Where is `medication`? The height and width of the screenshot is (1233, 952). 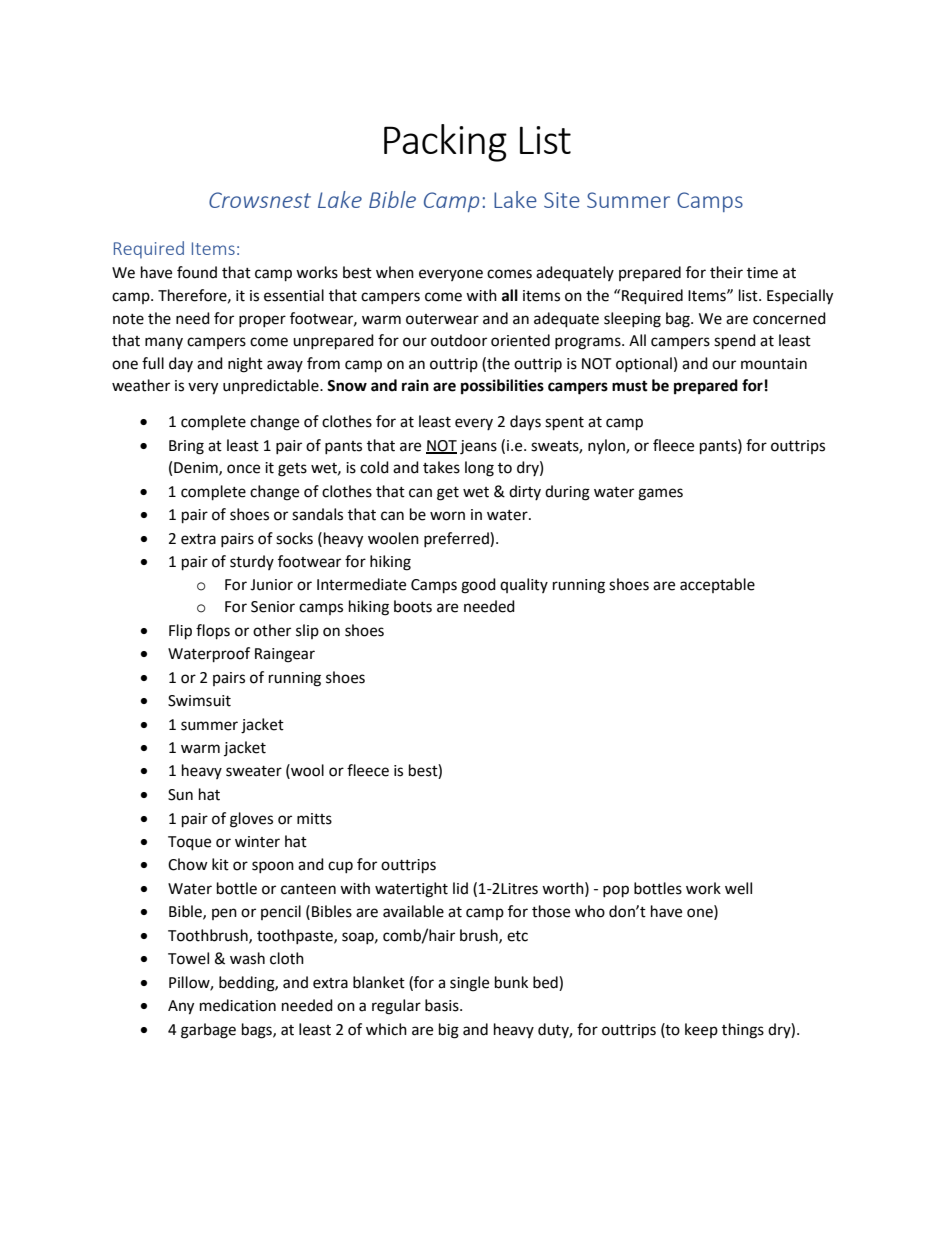
medication is located at coordinates (238, 1005).
